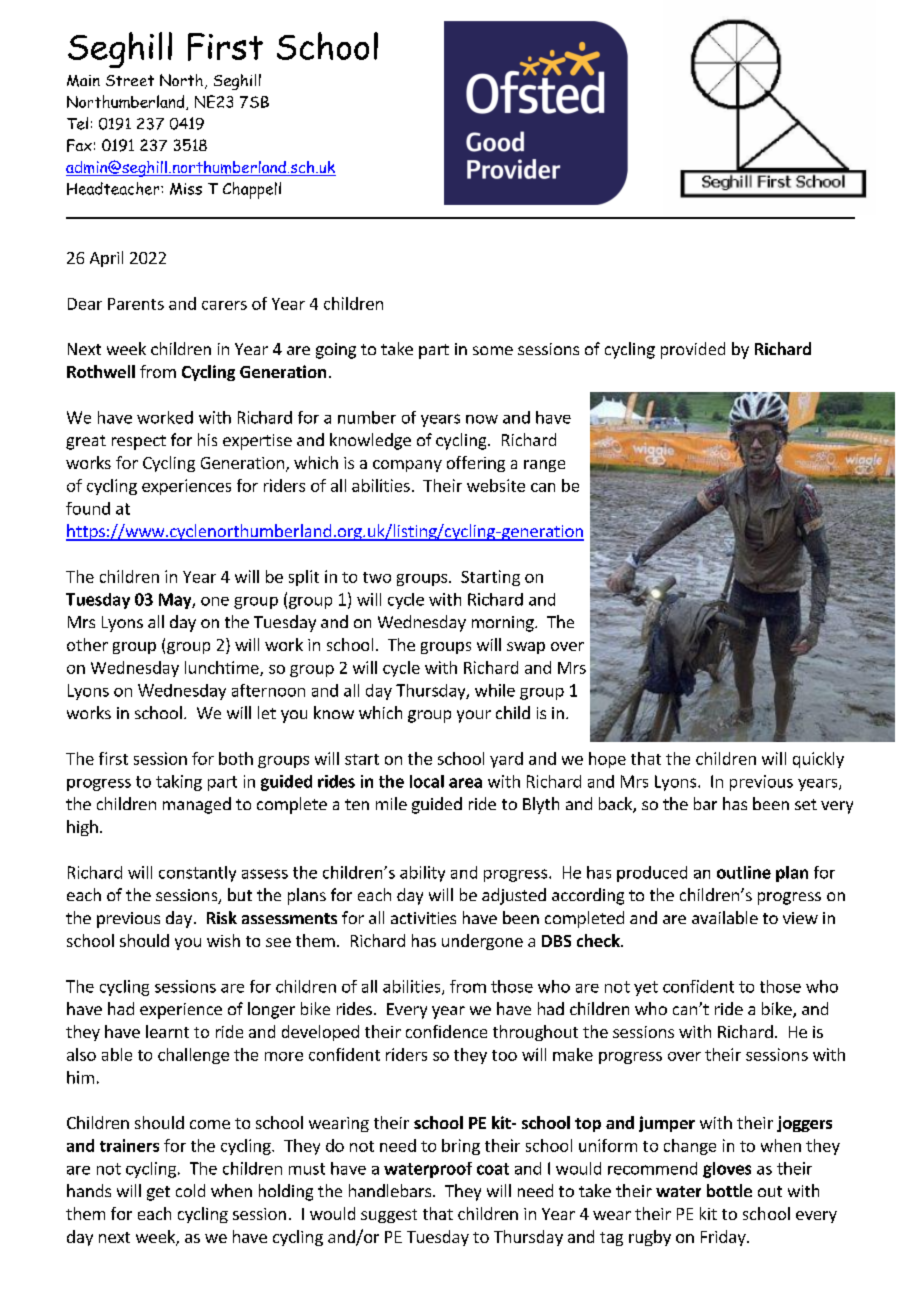 This document has height=1308, width=924. Describe the element at coordinates (158, 1193) in the document. I see `get` at that location.
